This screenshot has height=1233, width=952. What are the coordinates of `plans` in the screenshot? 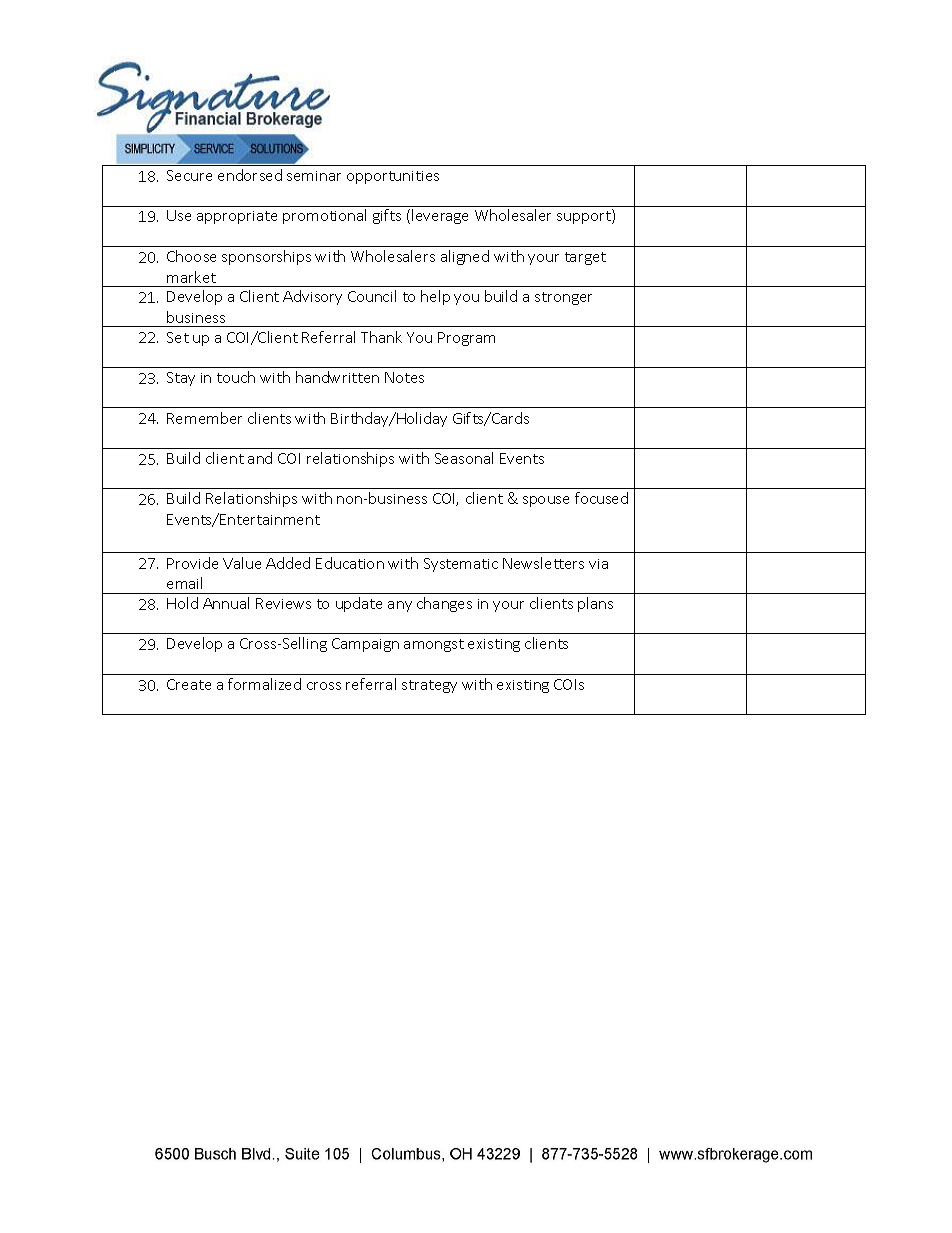 It's located at (595, 604).
